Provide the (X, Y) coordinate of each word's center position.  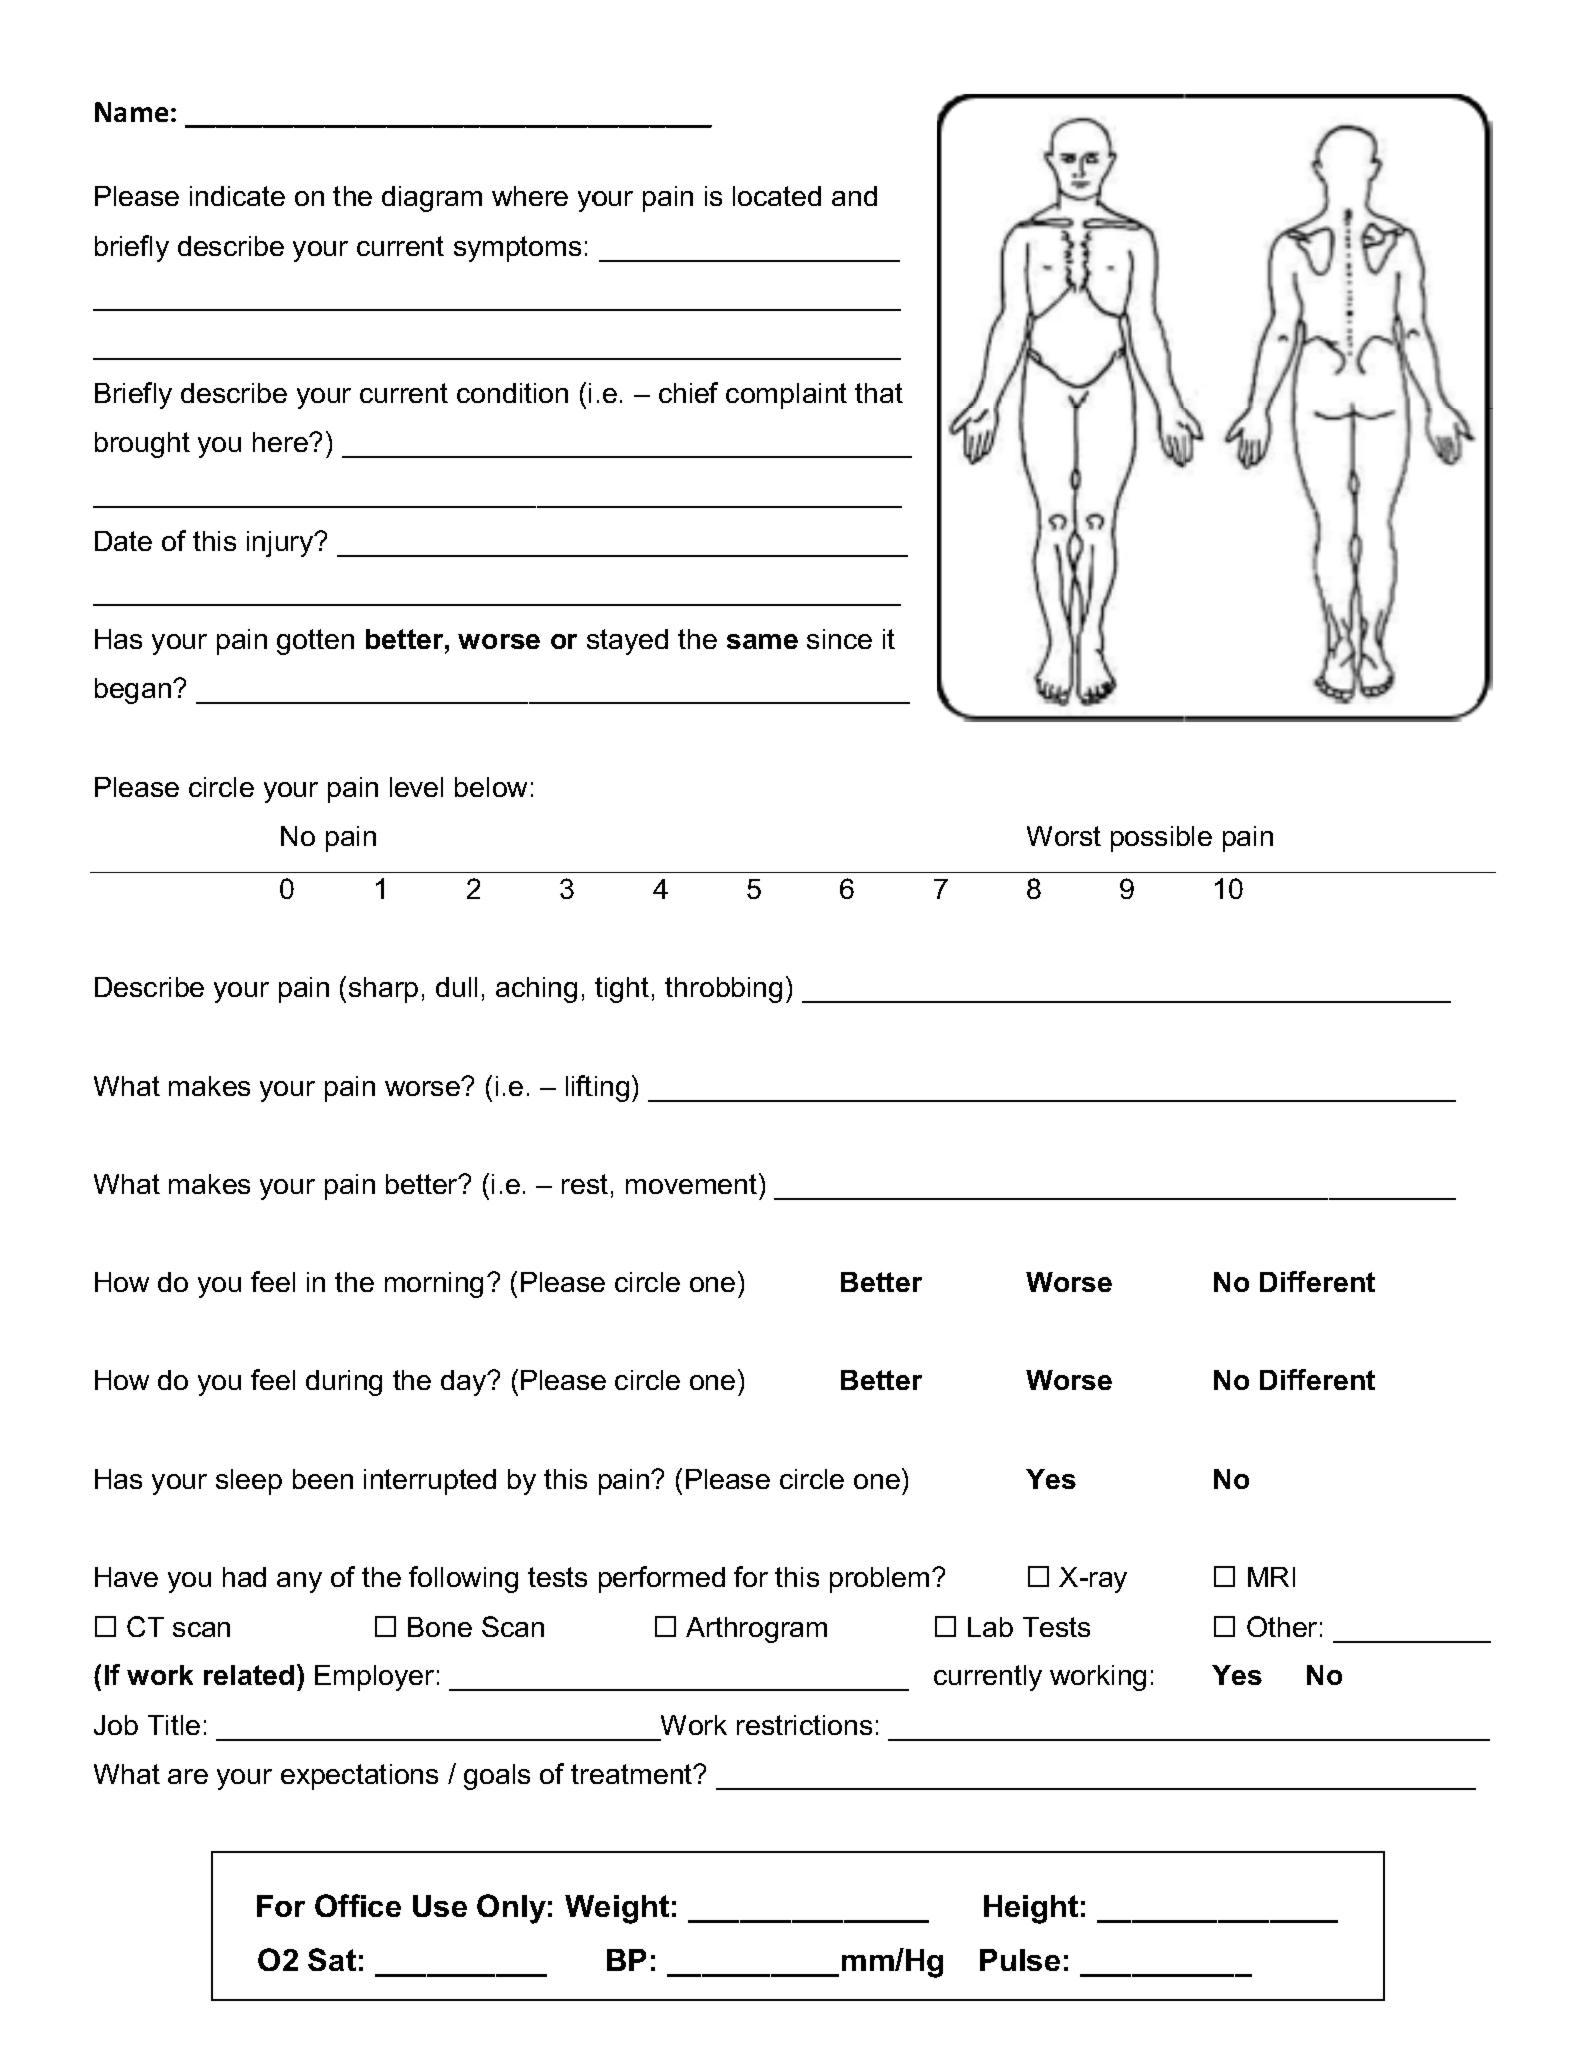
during (344, 1383)
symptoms (517, 249)
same (762, 641)
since (839, 639)
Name (131, 112)
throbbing (723, 990)
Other (1282, 1626)
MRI (1271, 1577)
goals (497, 1777)
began (133, 691)
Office (358, 1905)
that (879, 393)
